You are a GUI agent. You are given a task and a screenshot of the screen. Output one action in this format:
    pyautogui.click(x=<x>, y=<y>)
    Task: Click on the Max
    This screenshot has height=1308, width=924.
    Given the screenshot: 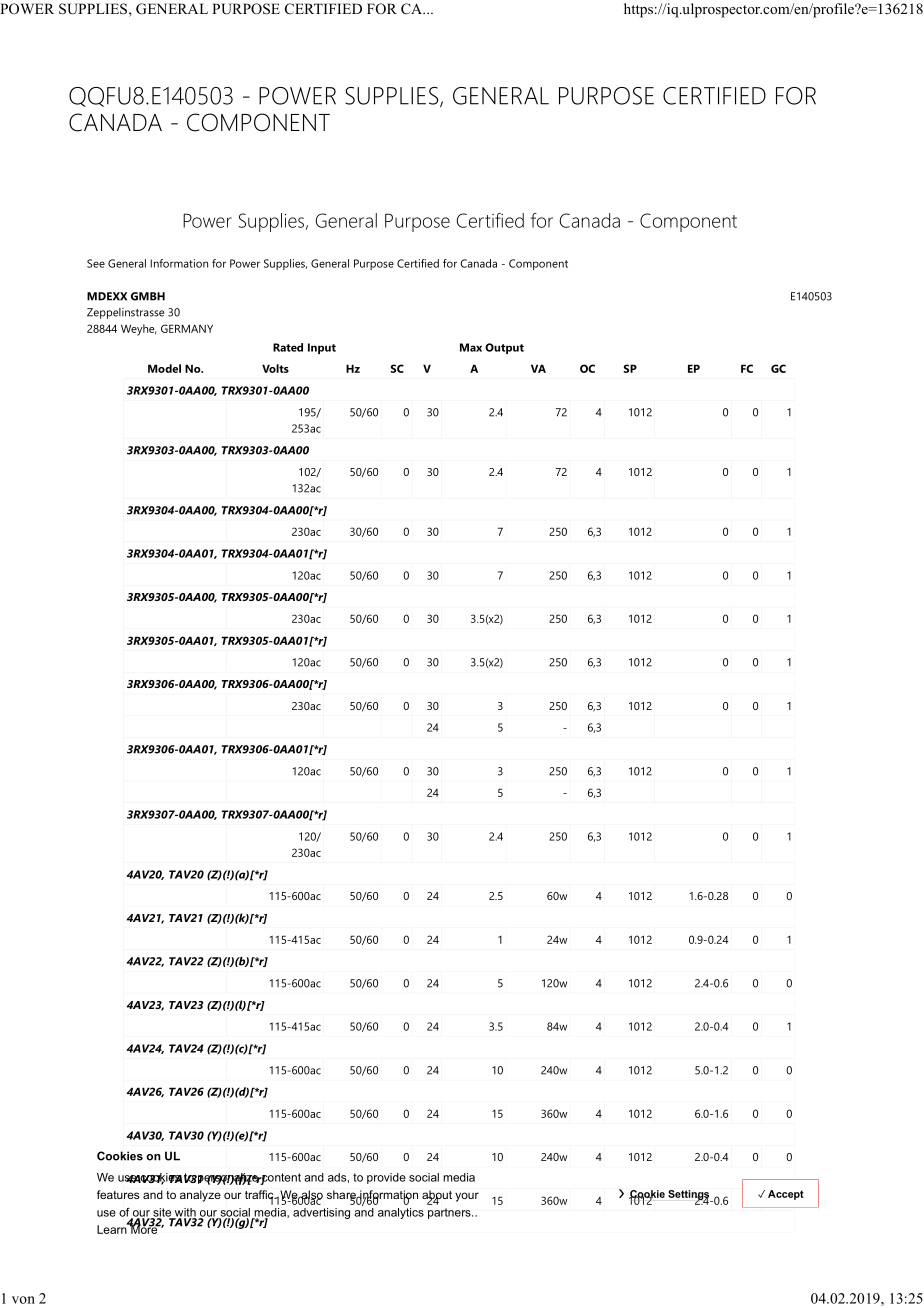 What is the action you would take?
    pyautogui.click(x=471, y=347)
